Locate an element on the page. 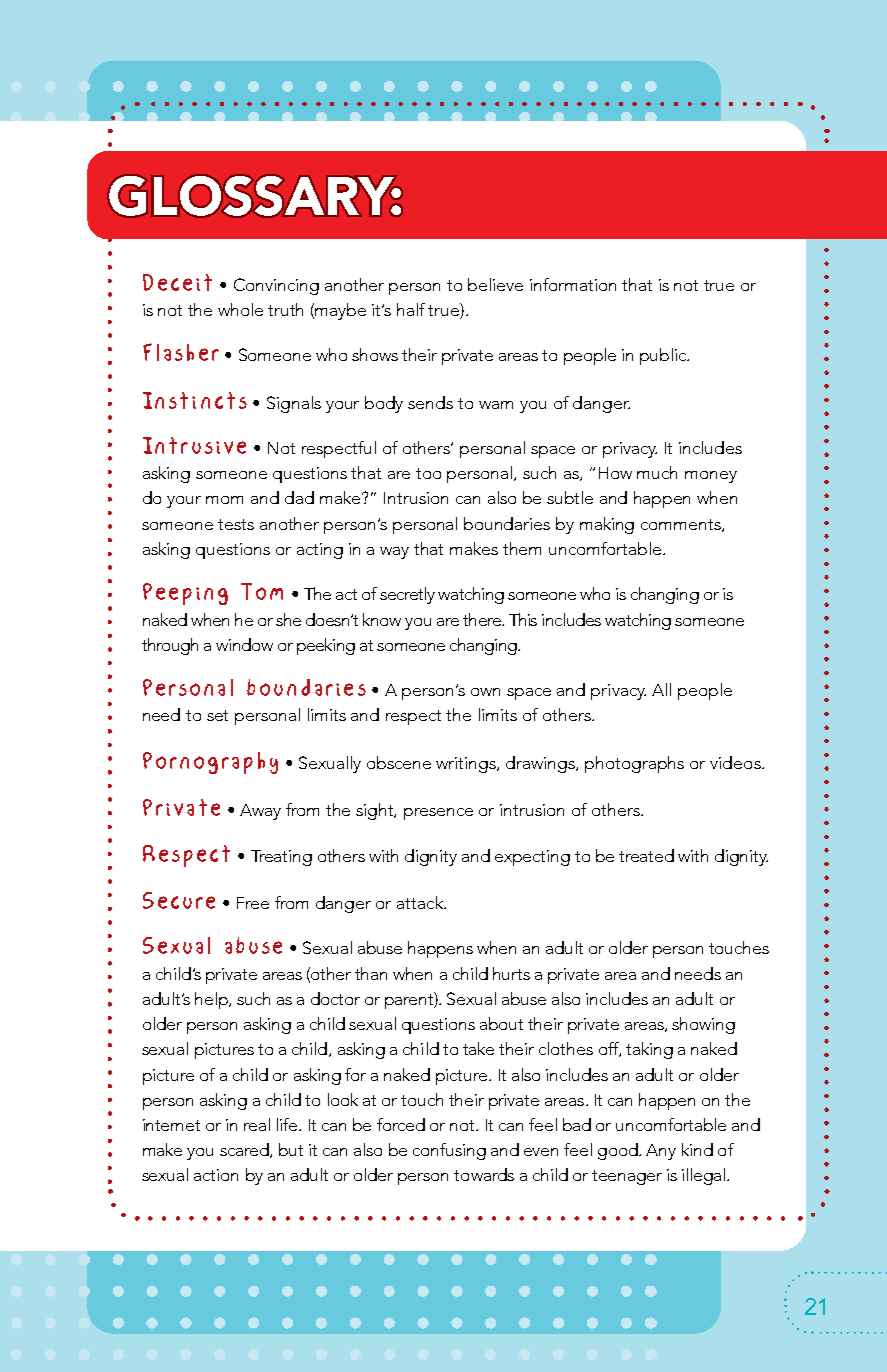 Image resolution: width=887 pixels, height=1372 pixels. Any is located at coordinates (661, 1152).
